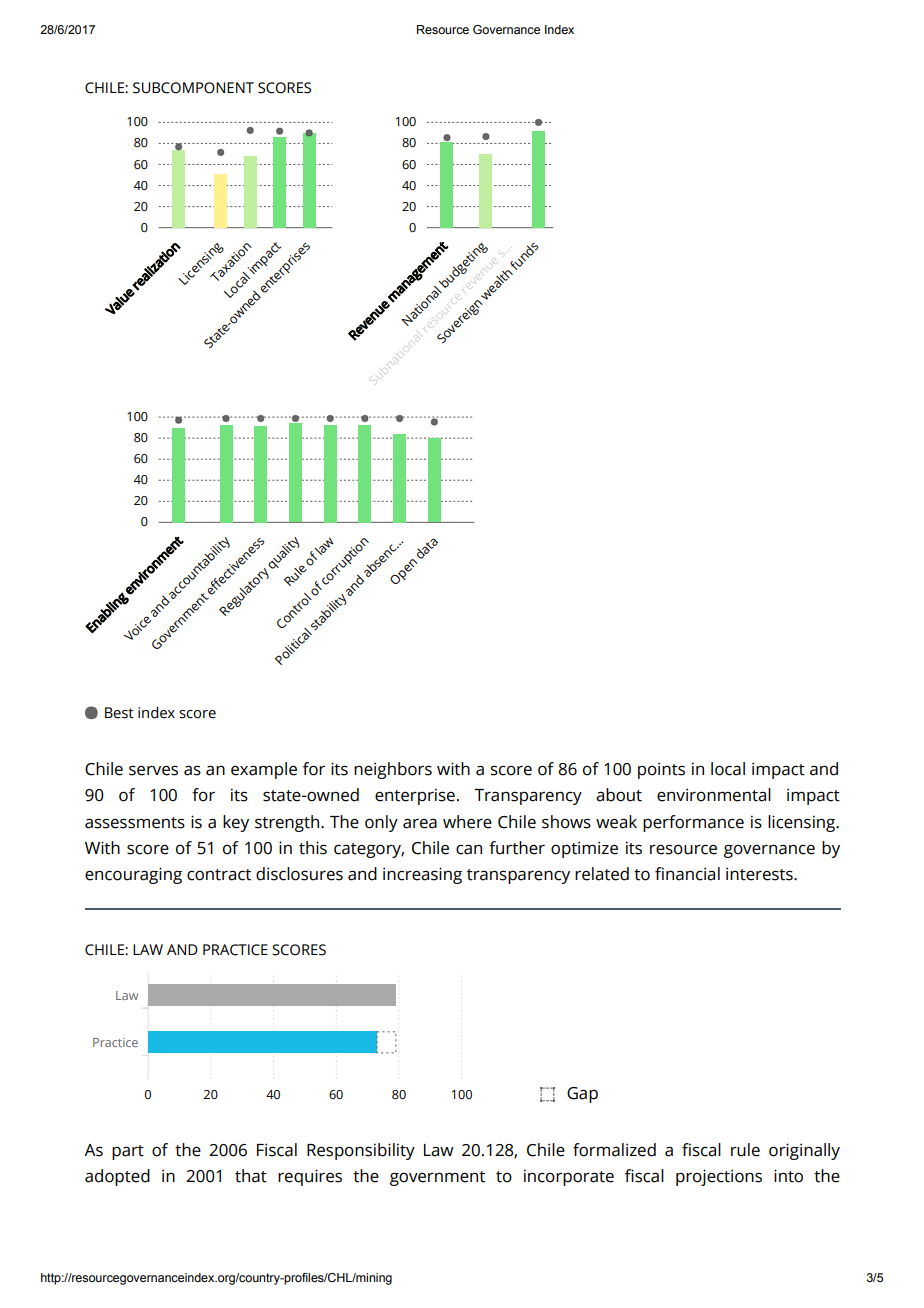 This document has height=1308, width=924. Describe the element at coordinates (422, 875) in the document. I see `increasing` at that location.
